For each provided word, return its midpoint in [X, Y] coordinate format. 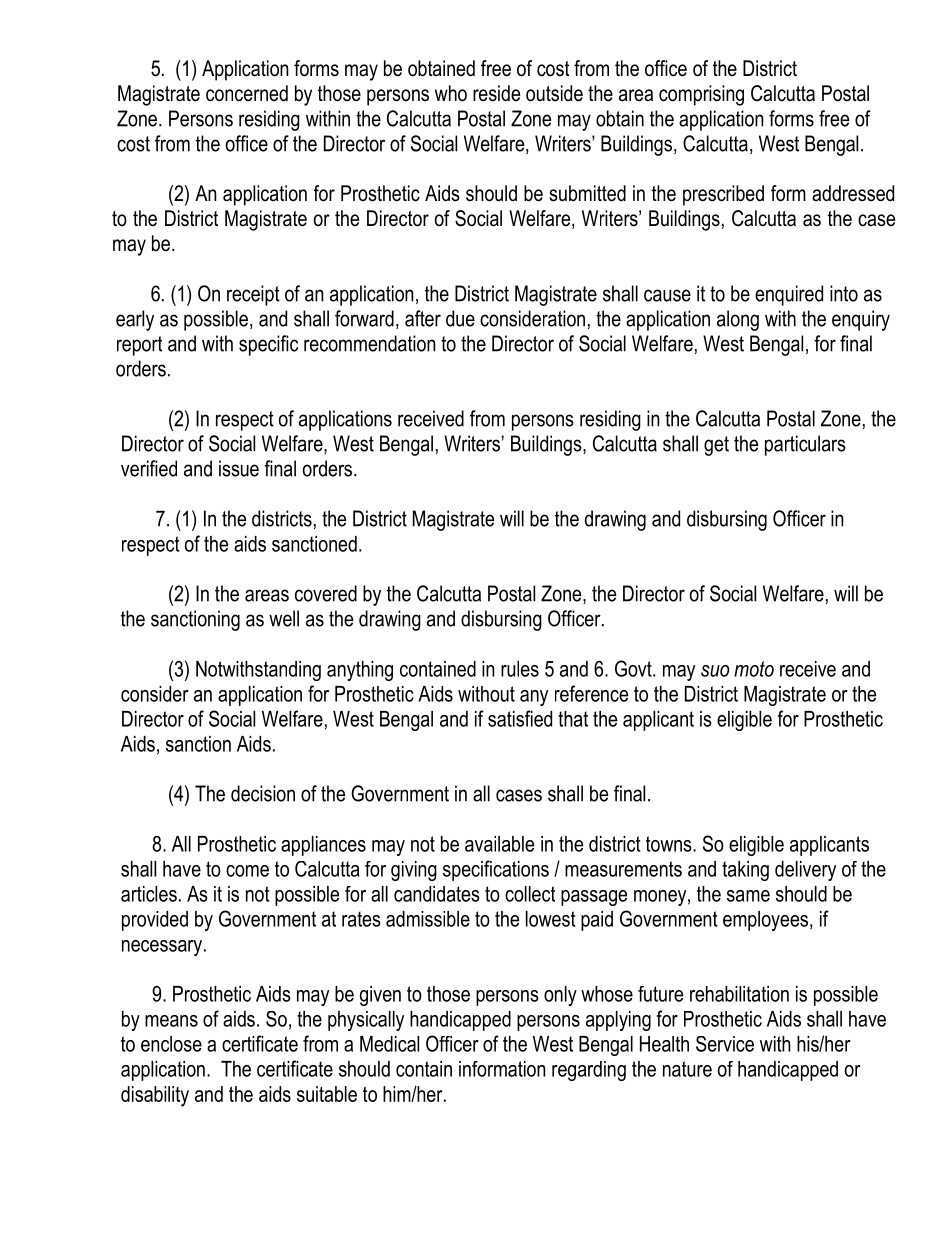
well [284, 618]
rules [520, 669]
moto [754, 669]
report [139, 346]
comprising [701, 95]
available [499, 844]
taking [745, 871]
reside [496, 93]
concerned [247, 93]
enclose [171, 1044]
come [247, 871]
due [460, 318]
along [738, 320]
